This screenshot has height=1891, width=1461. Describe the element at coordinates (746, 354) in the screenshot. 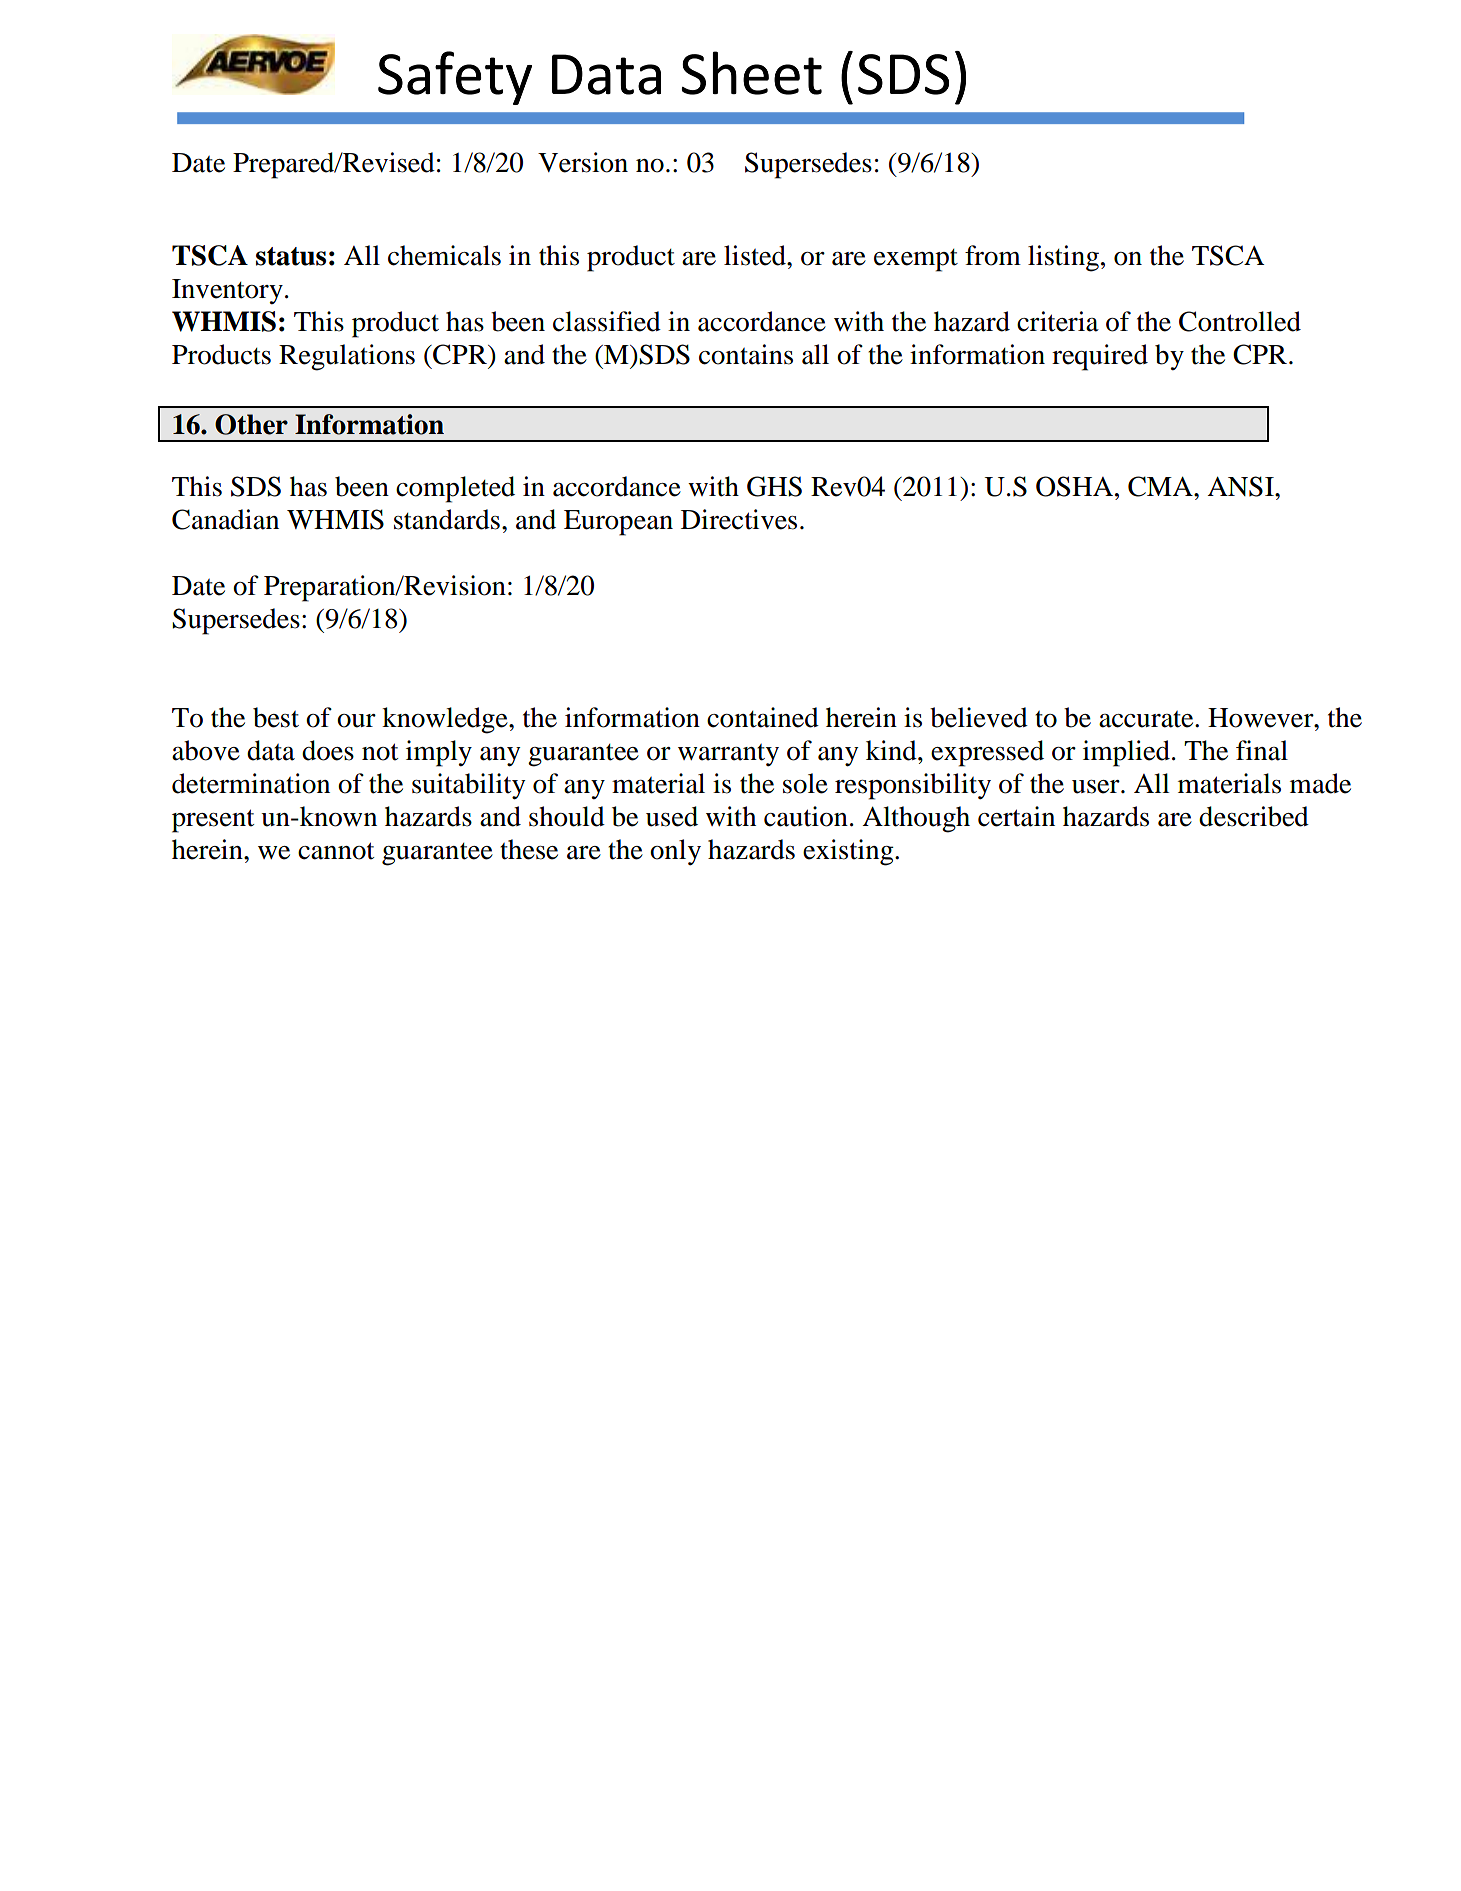

I see `contains` at that location.
